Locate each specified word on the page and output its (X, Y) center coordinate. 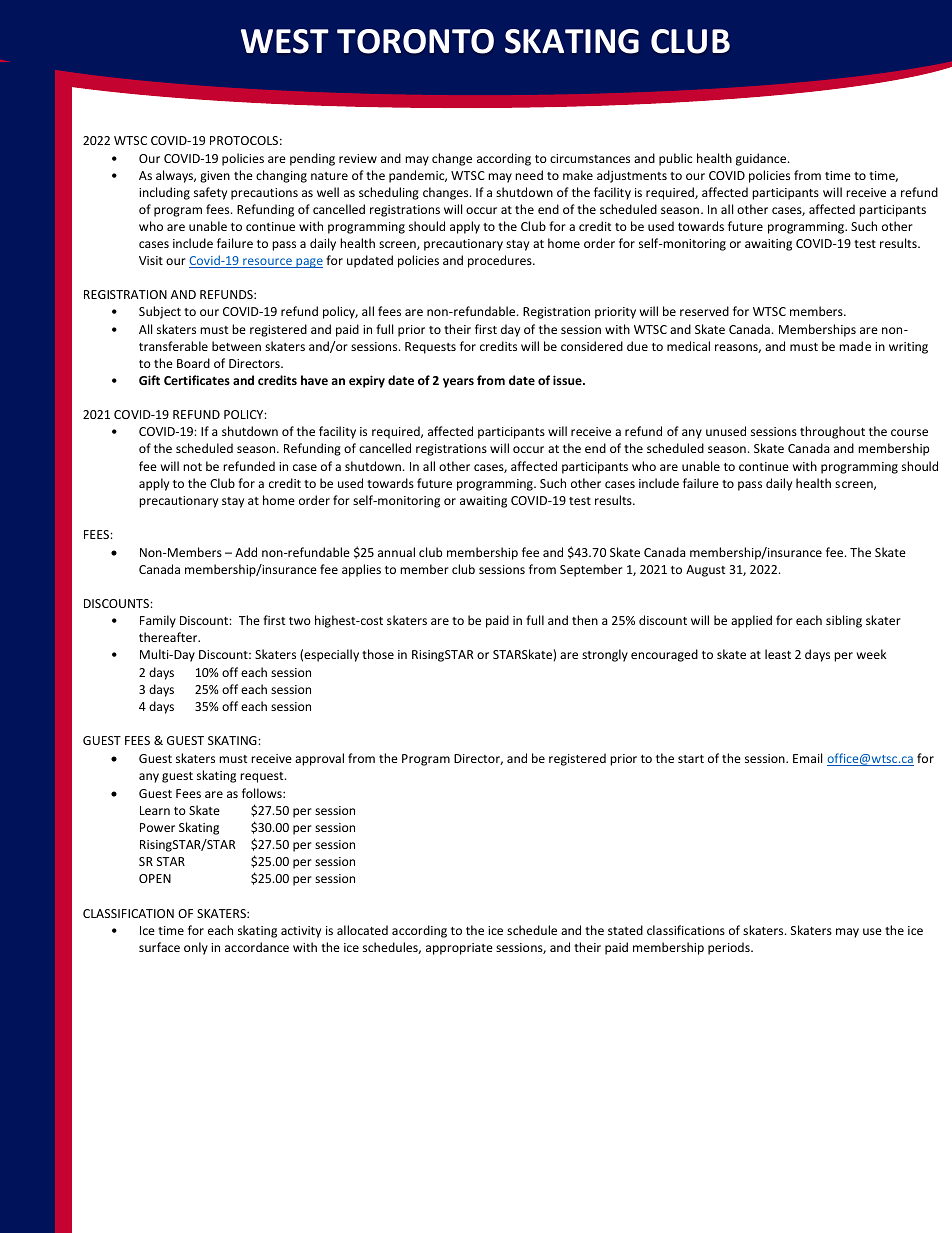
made (855, 346)
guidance (762, 159)
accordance (257, 947)
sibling (844, 621)
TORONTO (415, 41)
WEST (285, 41)
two (300, 621)
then (585, 620)
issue (568, 380)
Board (193, 363)
